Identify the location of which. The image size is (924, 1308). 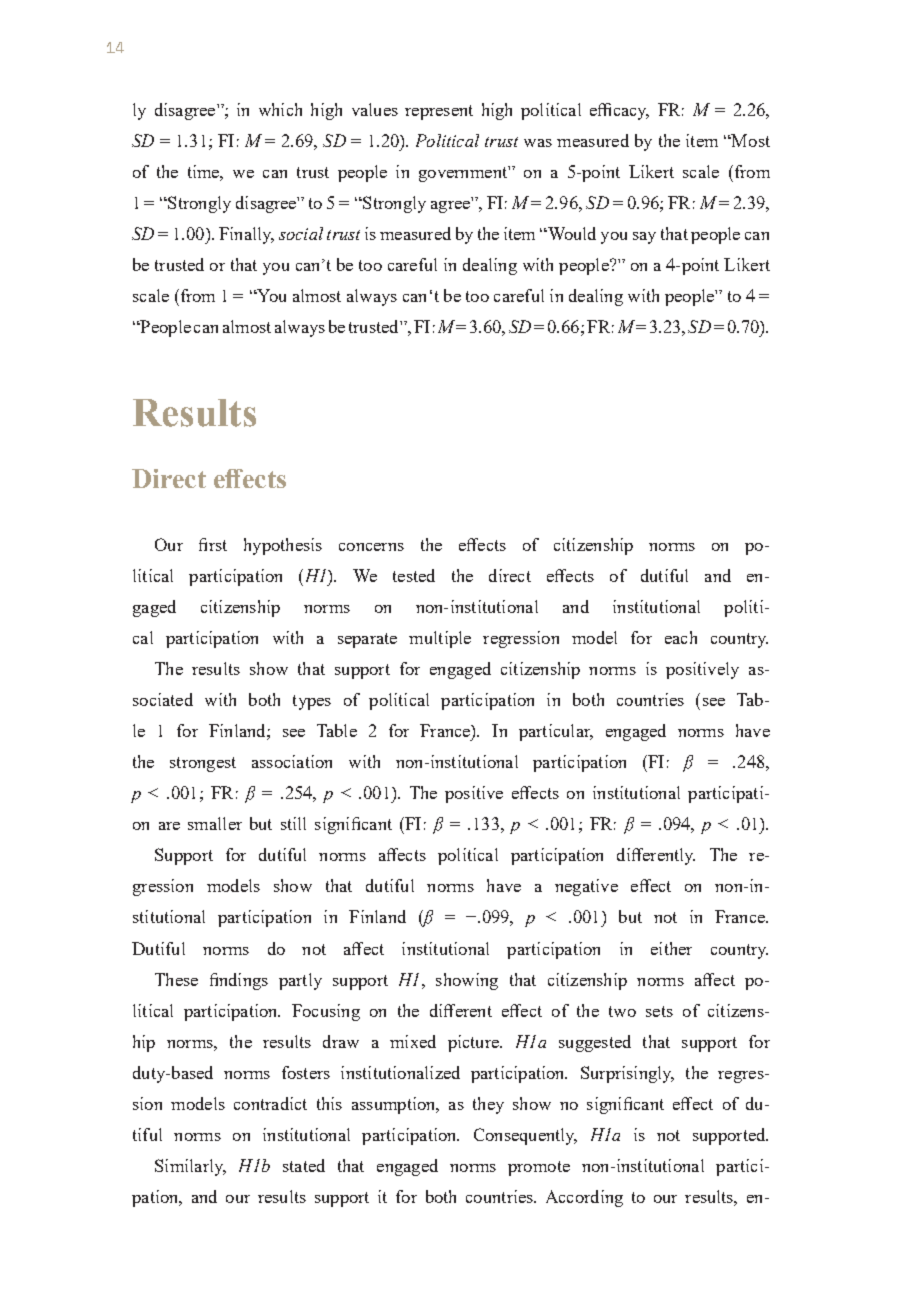
(280, 109).
